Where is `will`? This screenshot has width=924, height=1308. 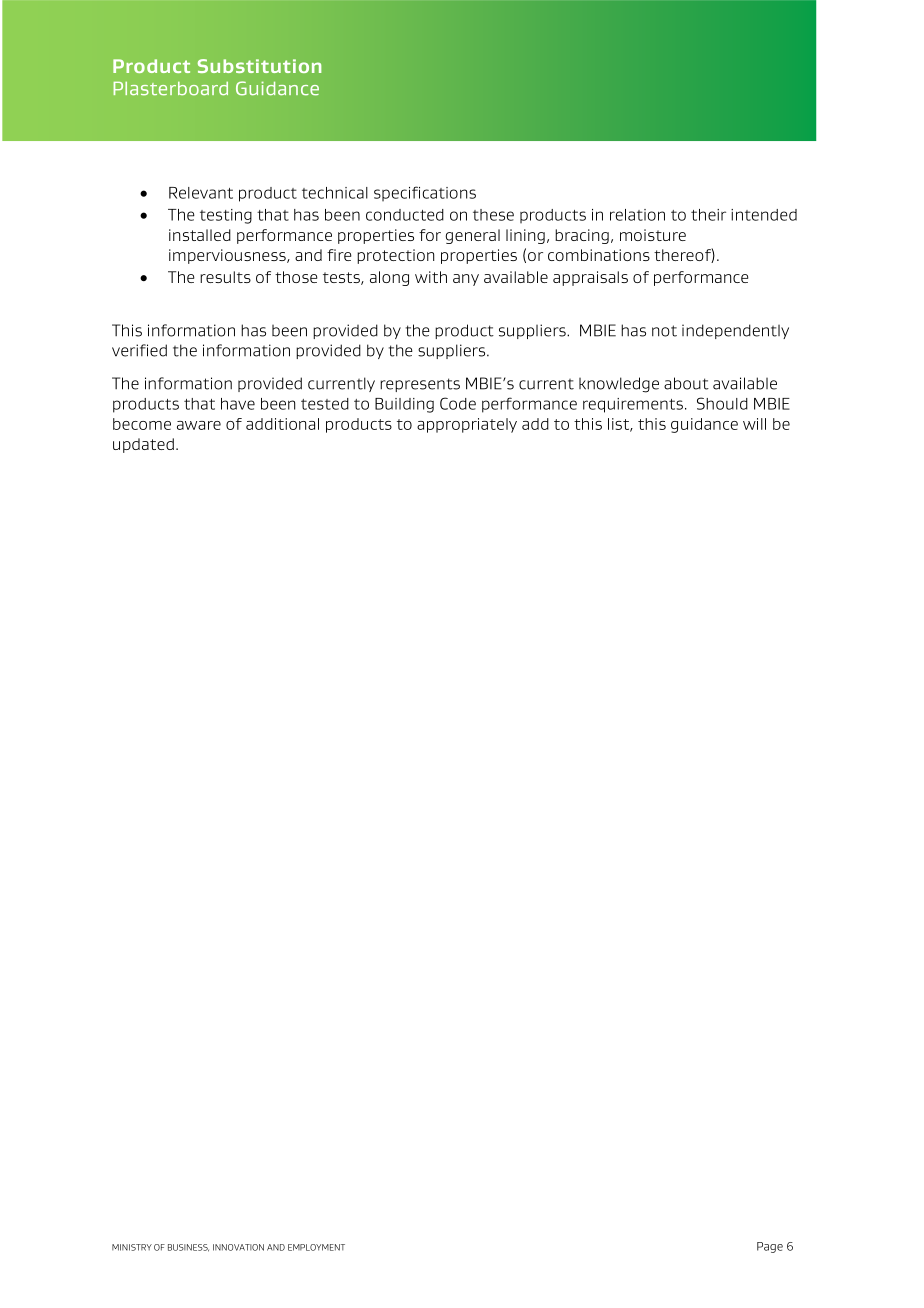 will is located at coordinates (754, 424).
